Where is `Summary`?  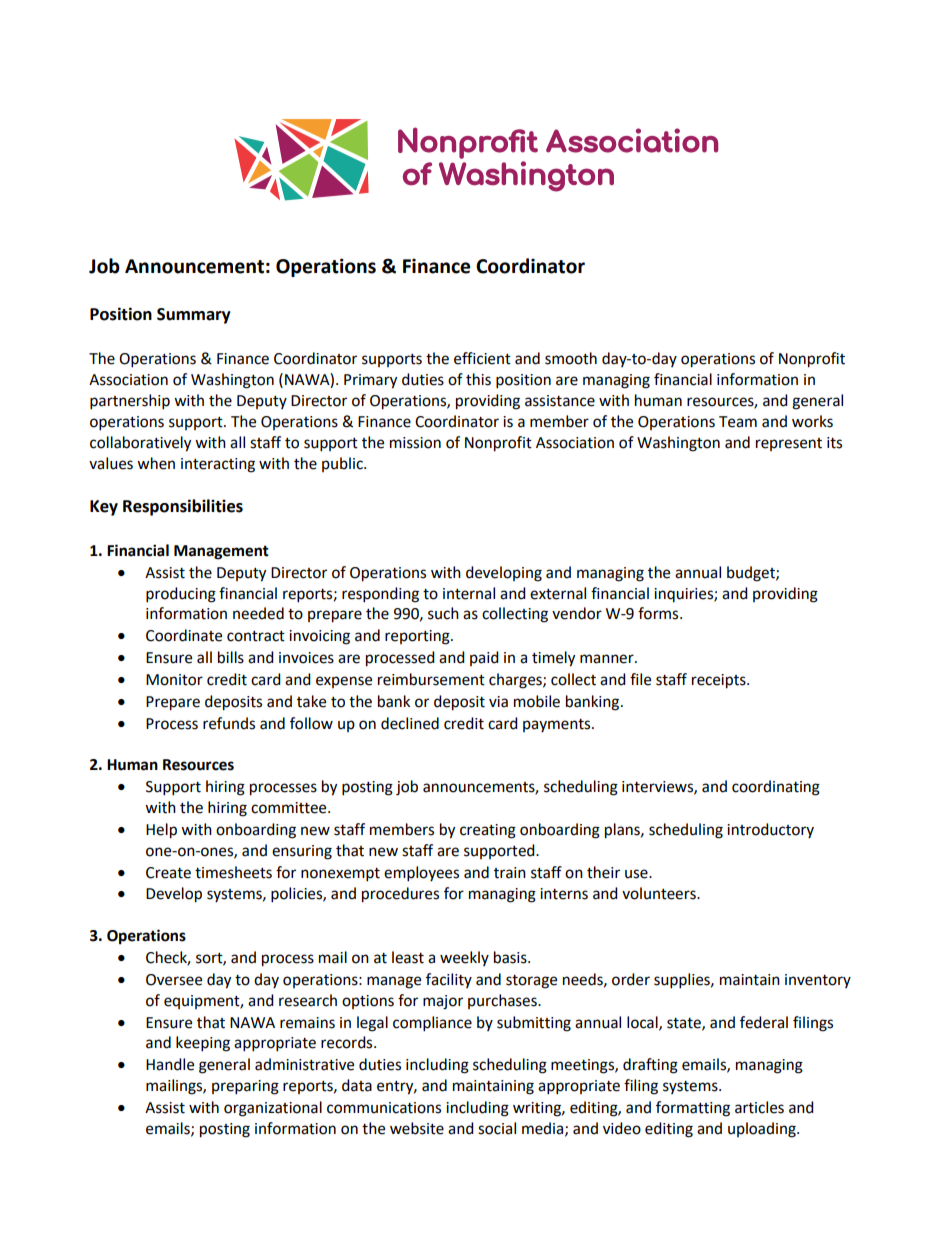
Summary is located at coordinates (194, 316).
